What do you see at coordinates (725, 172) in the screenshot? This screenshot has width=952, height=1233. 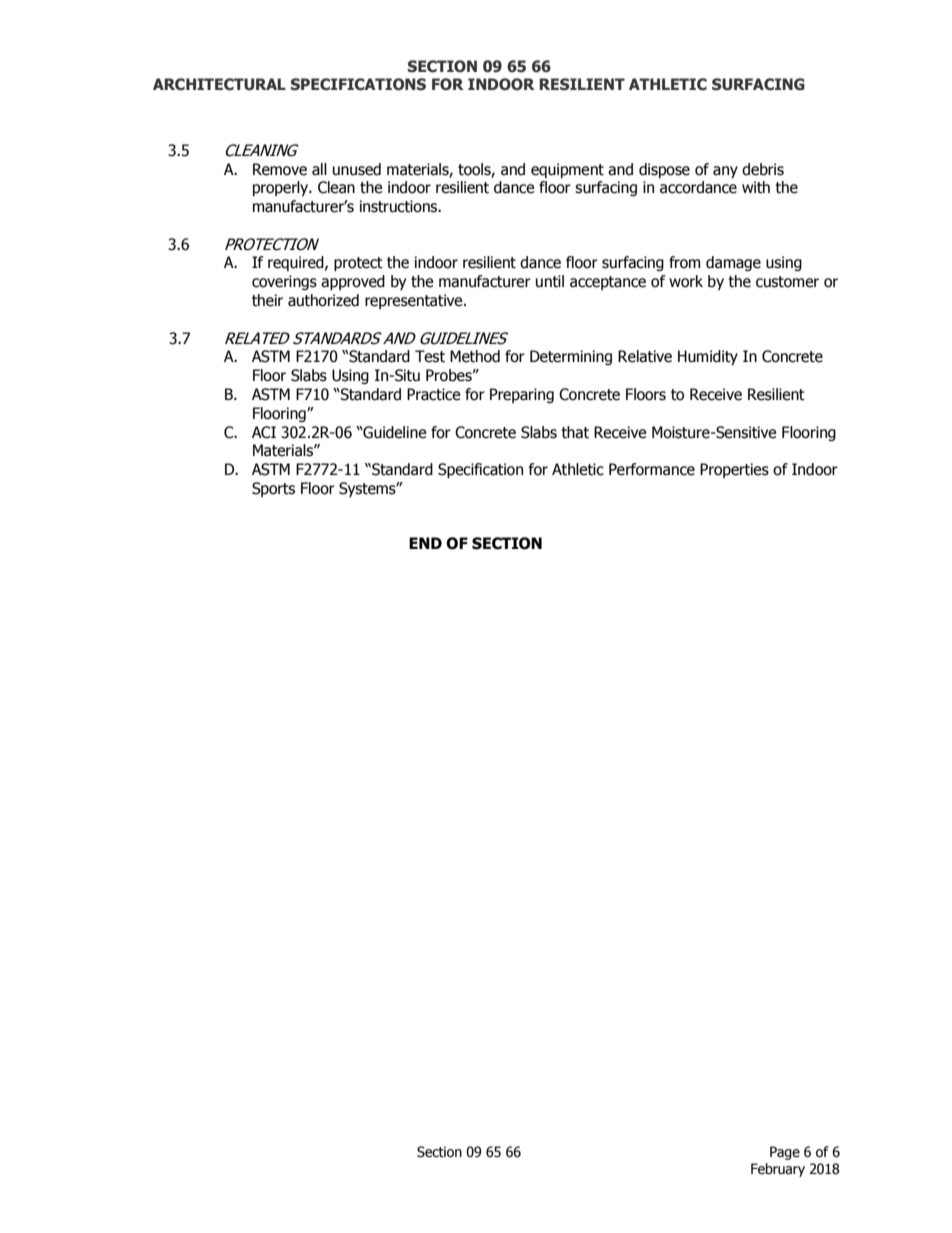 I see `any` at bounding box center [725, 172].
